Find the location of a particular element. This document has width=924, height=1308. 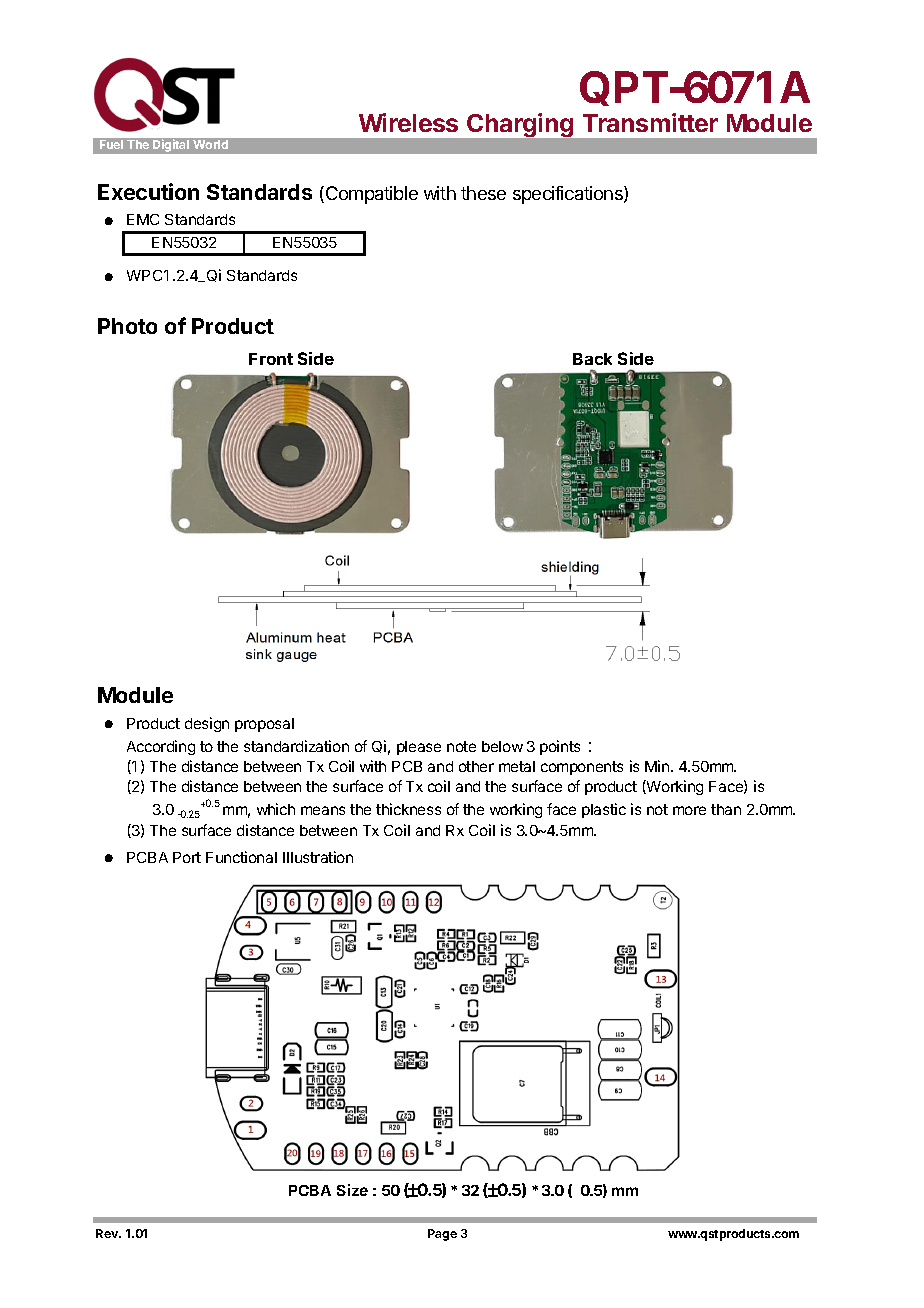

thickness is located at coordinates (408, 809).
